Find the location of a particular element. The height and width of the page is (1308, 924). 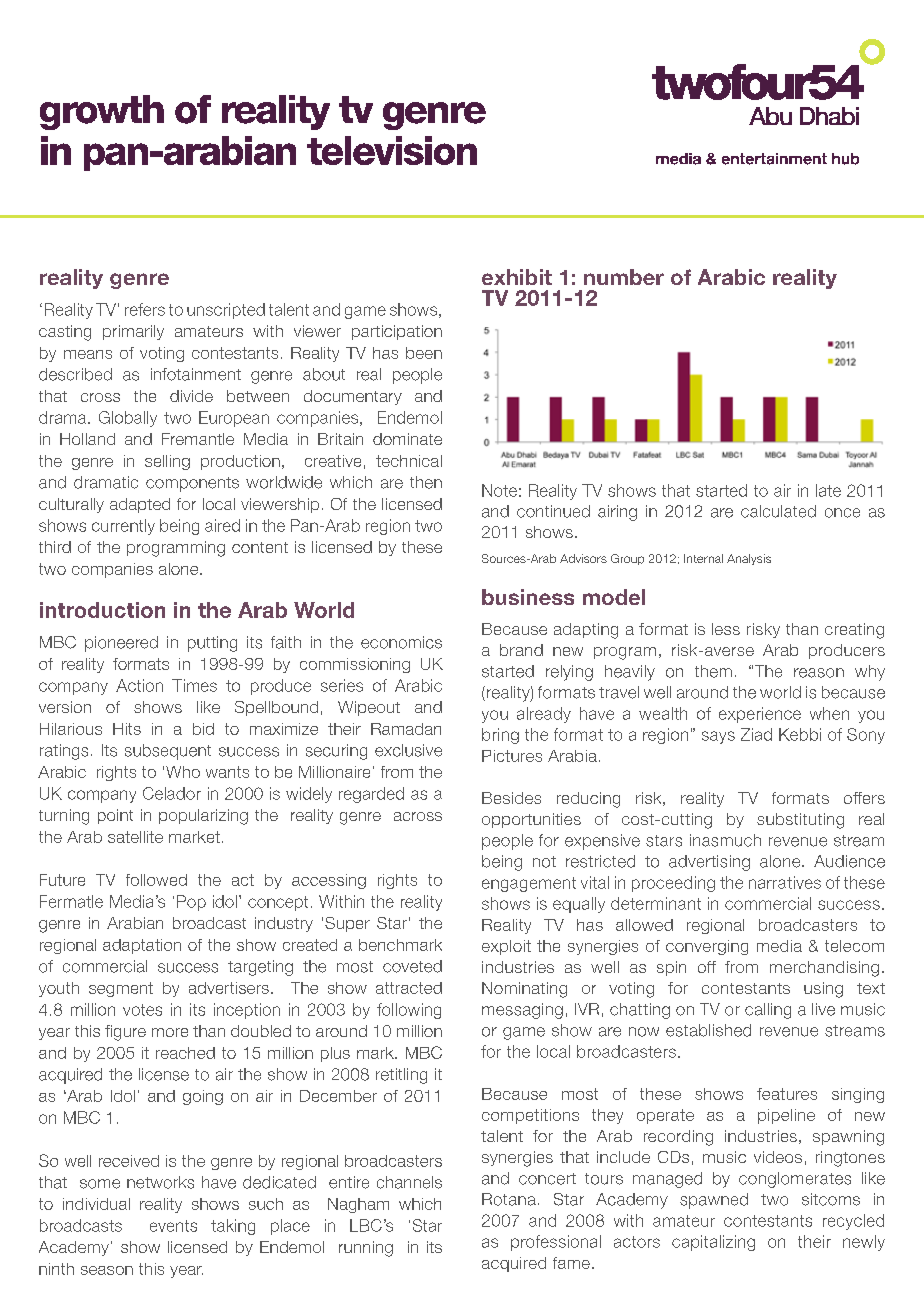

events is located at coordinates (173, 1226).
